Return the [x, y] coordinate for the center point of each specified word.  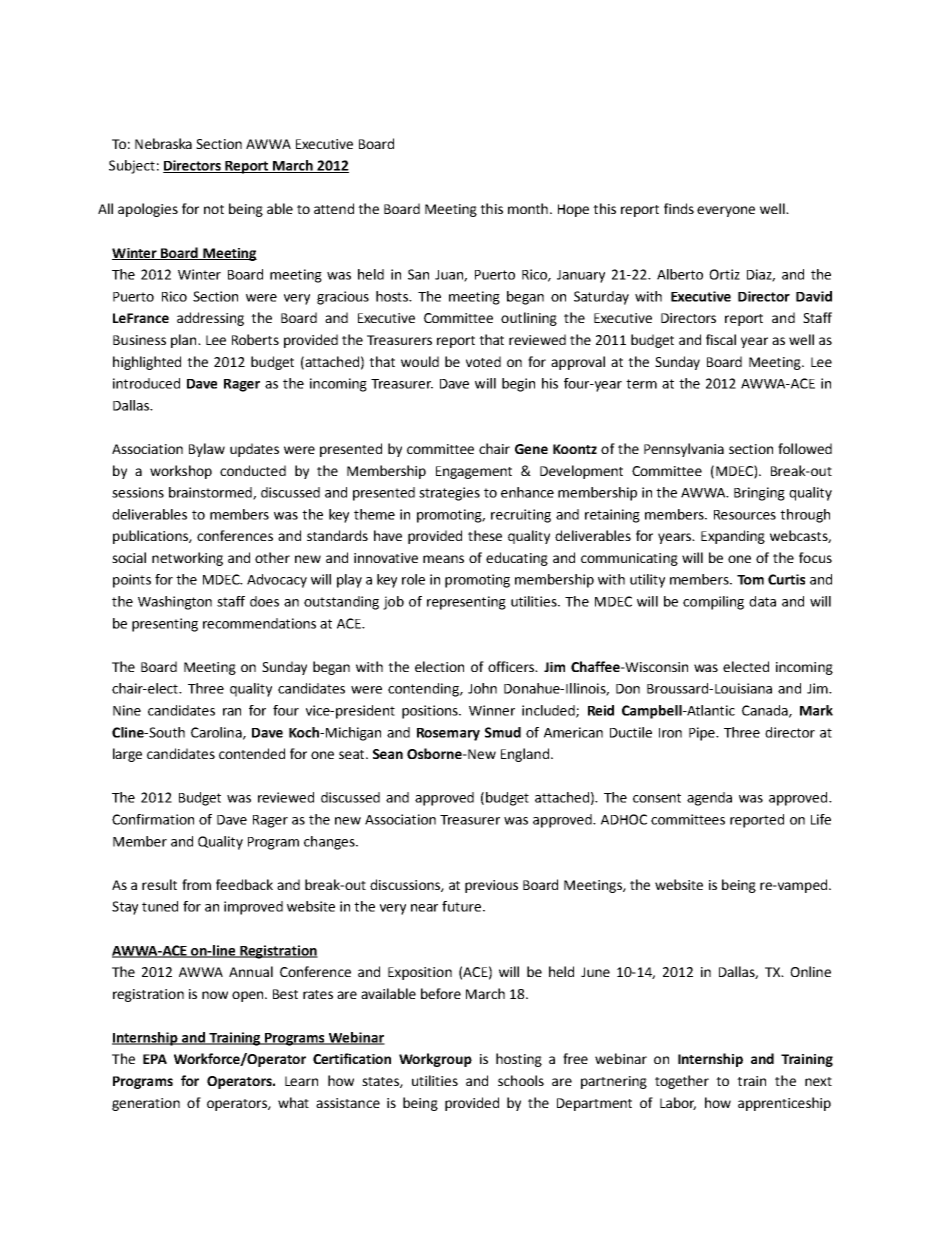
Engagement [474, 472]
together [682, 1082]
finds [679, 208]
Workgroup [435, 1060]
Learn [301, 1081]
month [528, 208]
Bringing [759, 494]
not [214, 209]
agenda [709, 799]
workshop [181, 472]
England [525, 755]
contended [252, 753]
